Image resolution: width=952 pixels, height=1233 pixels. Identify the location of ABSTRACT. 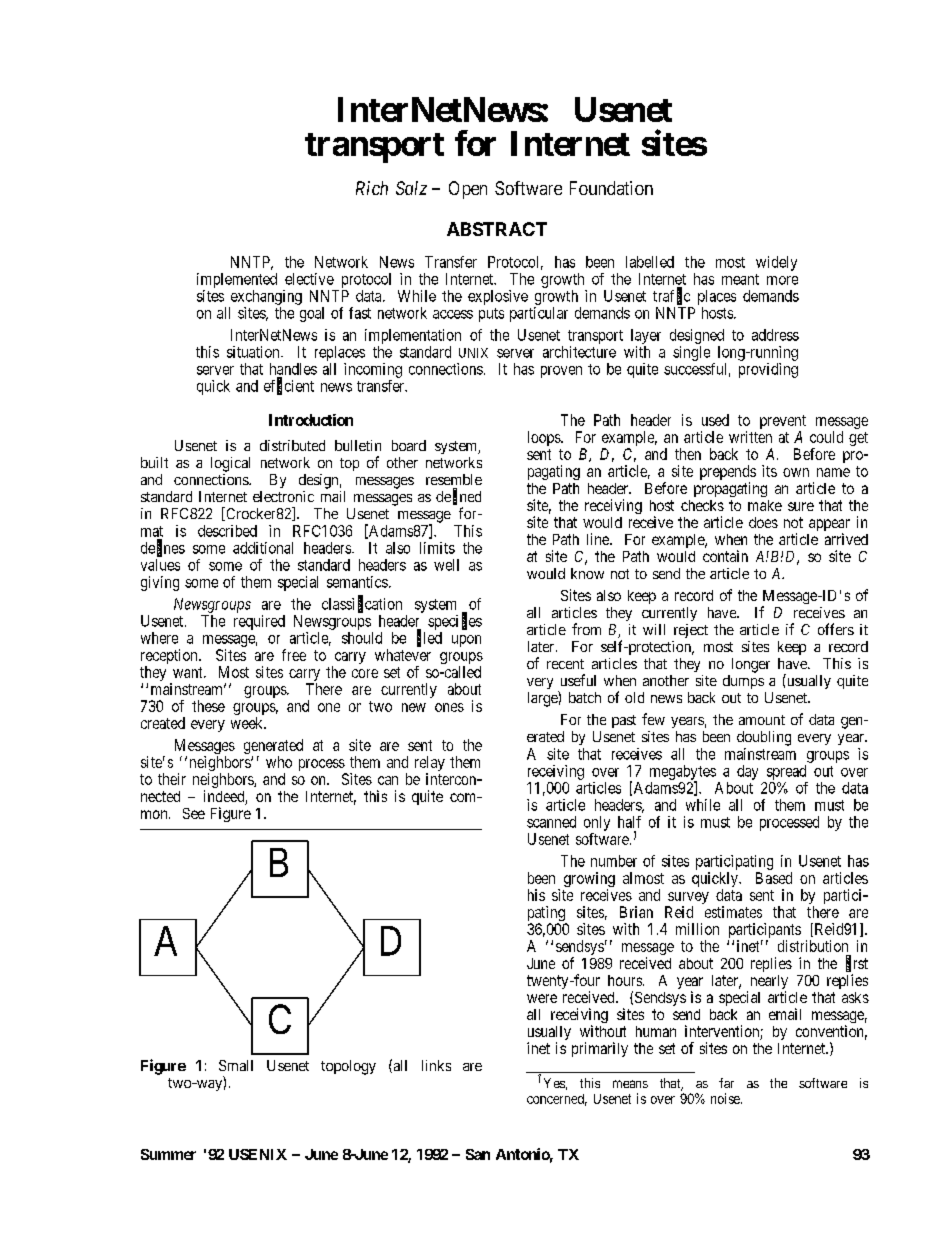
(497, 229).
